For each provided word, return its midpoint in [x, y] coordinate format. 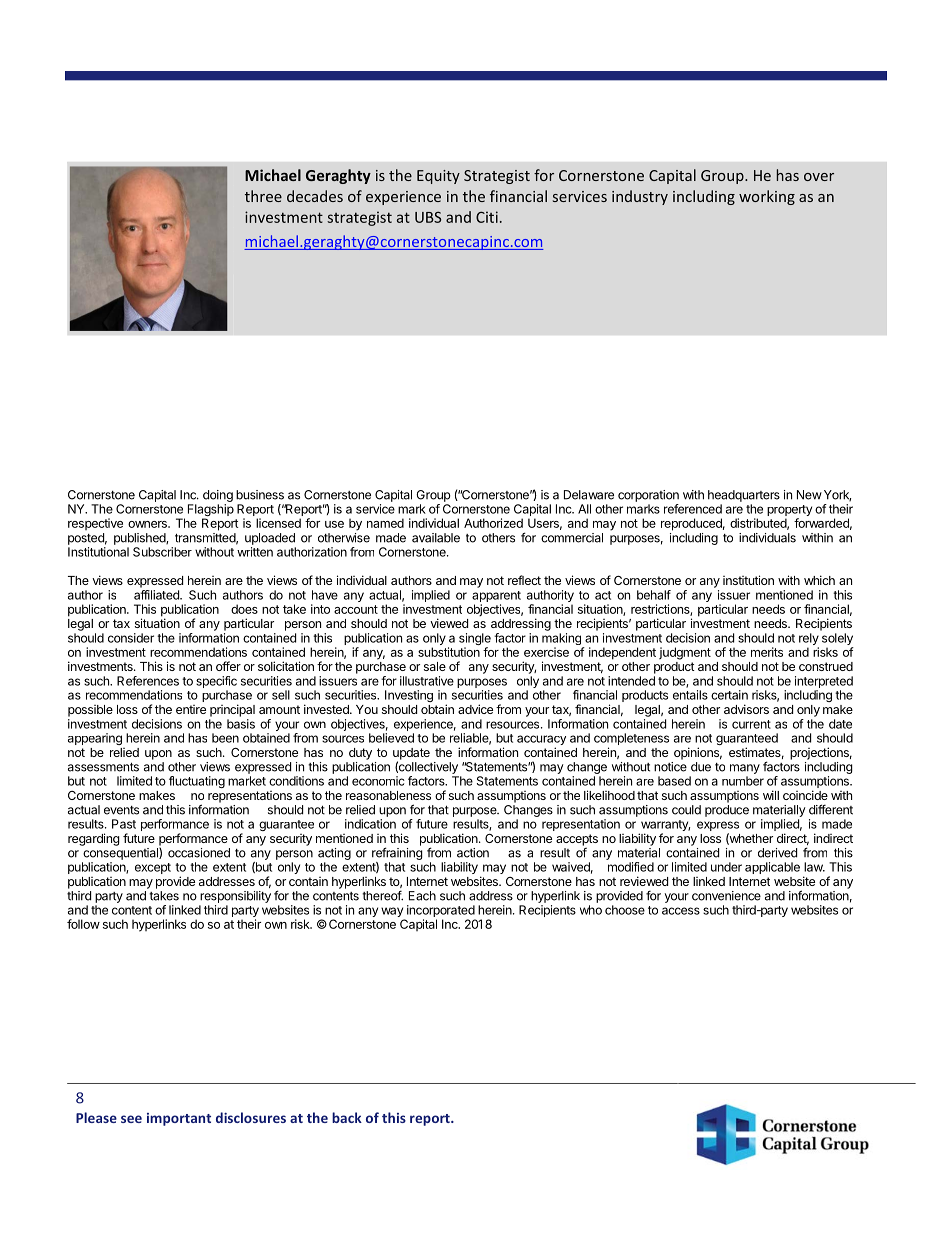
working [767, 197]
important [179, 1119]
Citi [487, 217]
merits [767, 652]
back [347, 1117]
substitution [449, 652]
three [263, 196]
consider [131, 638]
